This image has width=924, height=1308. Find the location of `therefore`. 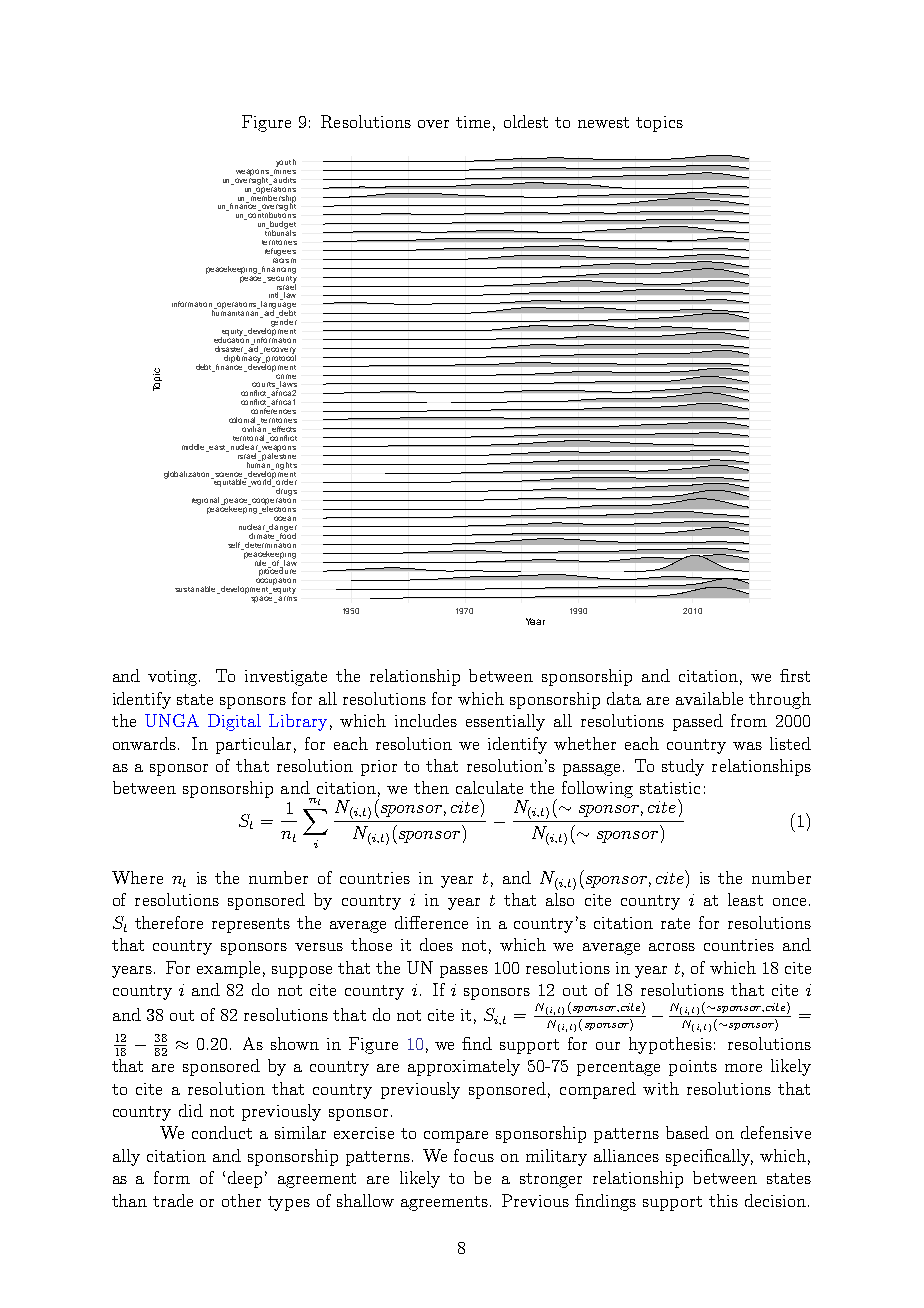

therefore is located at coordinates (169, 922).
